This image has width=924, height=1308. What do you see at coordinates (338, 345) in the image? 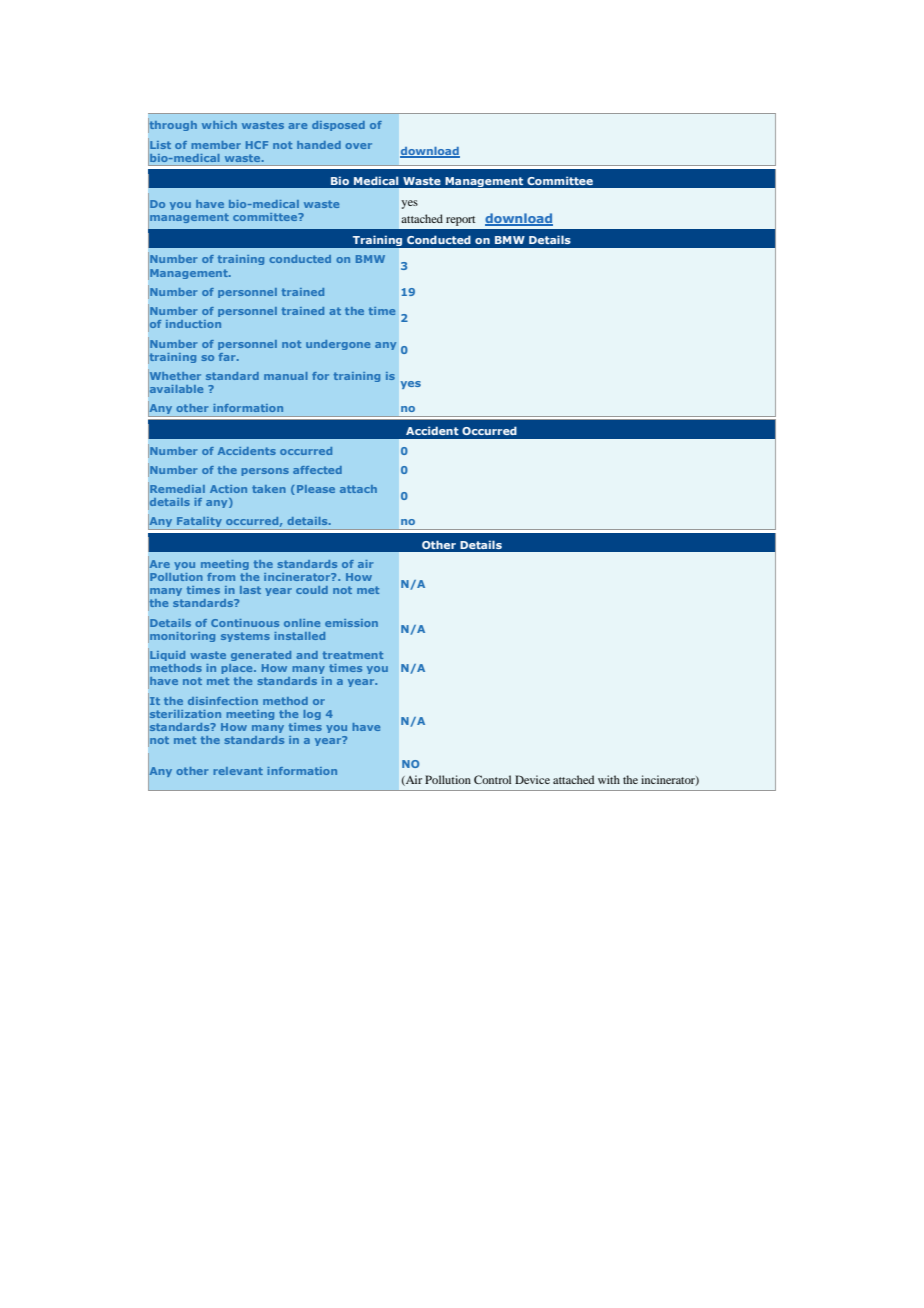
I see `undergone` at bounding box center [338, 345].
